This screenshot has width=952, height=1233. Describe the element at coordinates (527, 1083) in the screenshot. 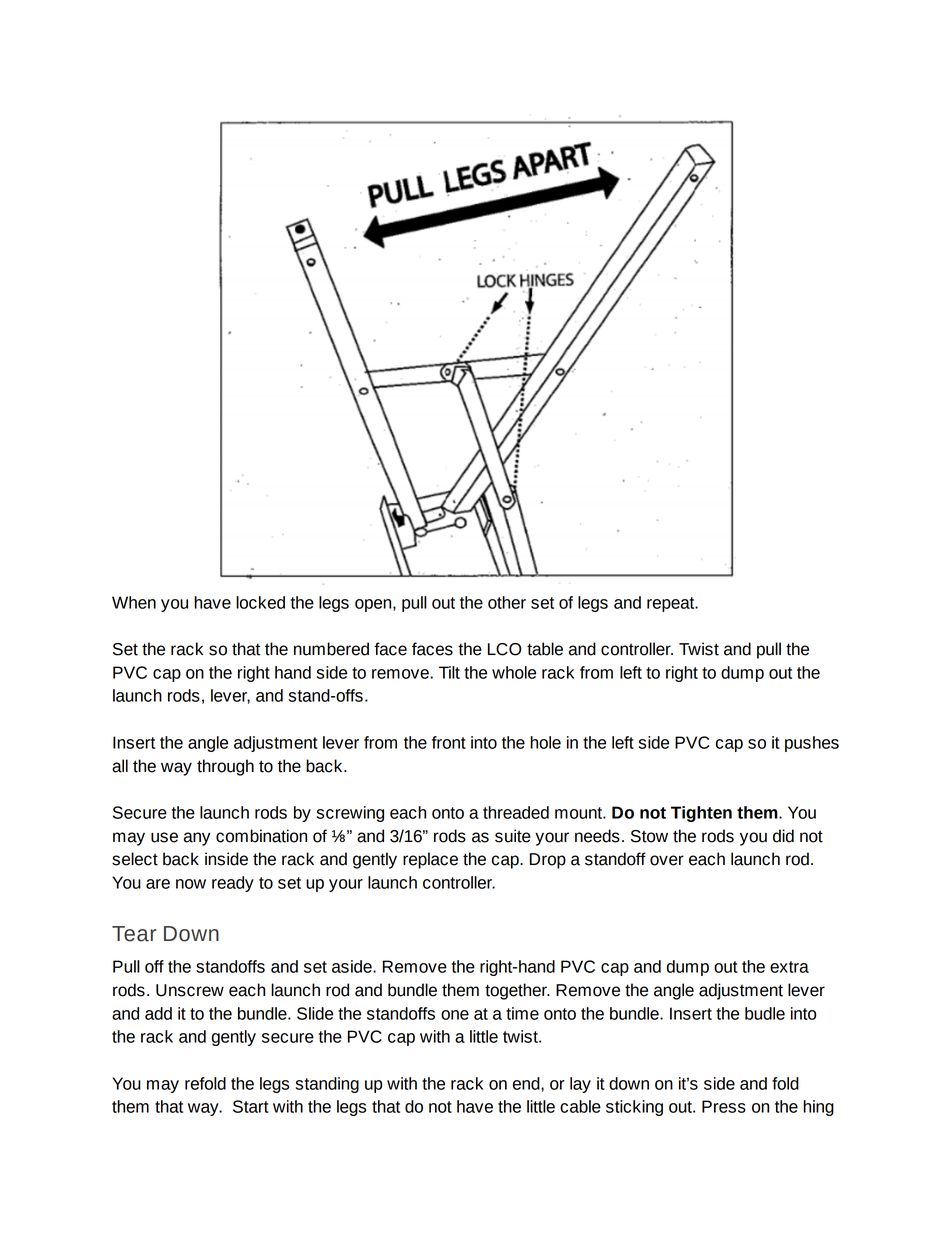

I see `end` at that location.
